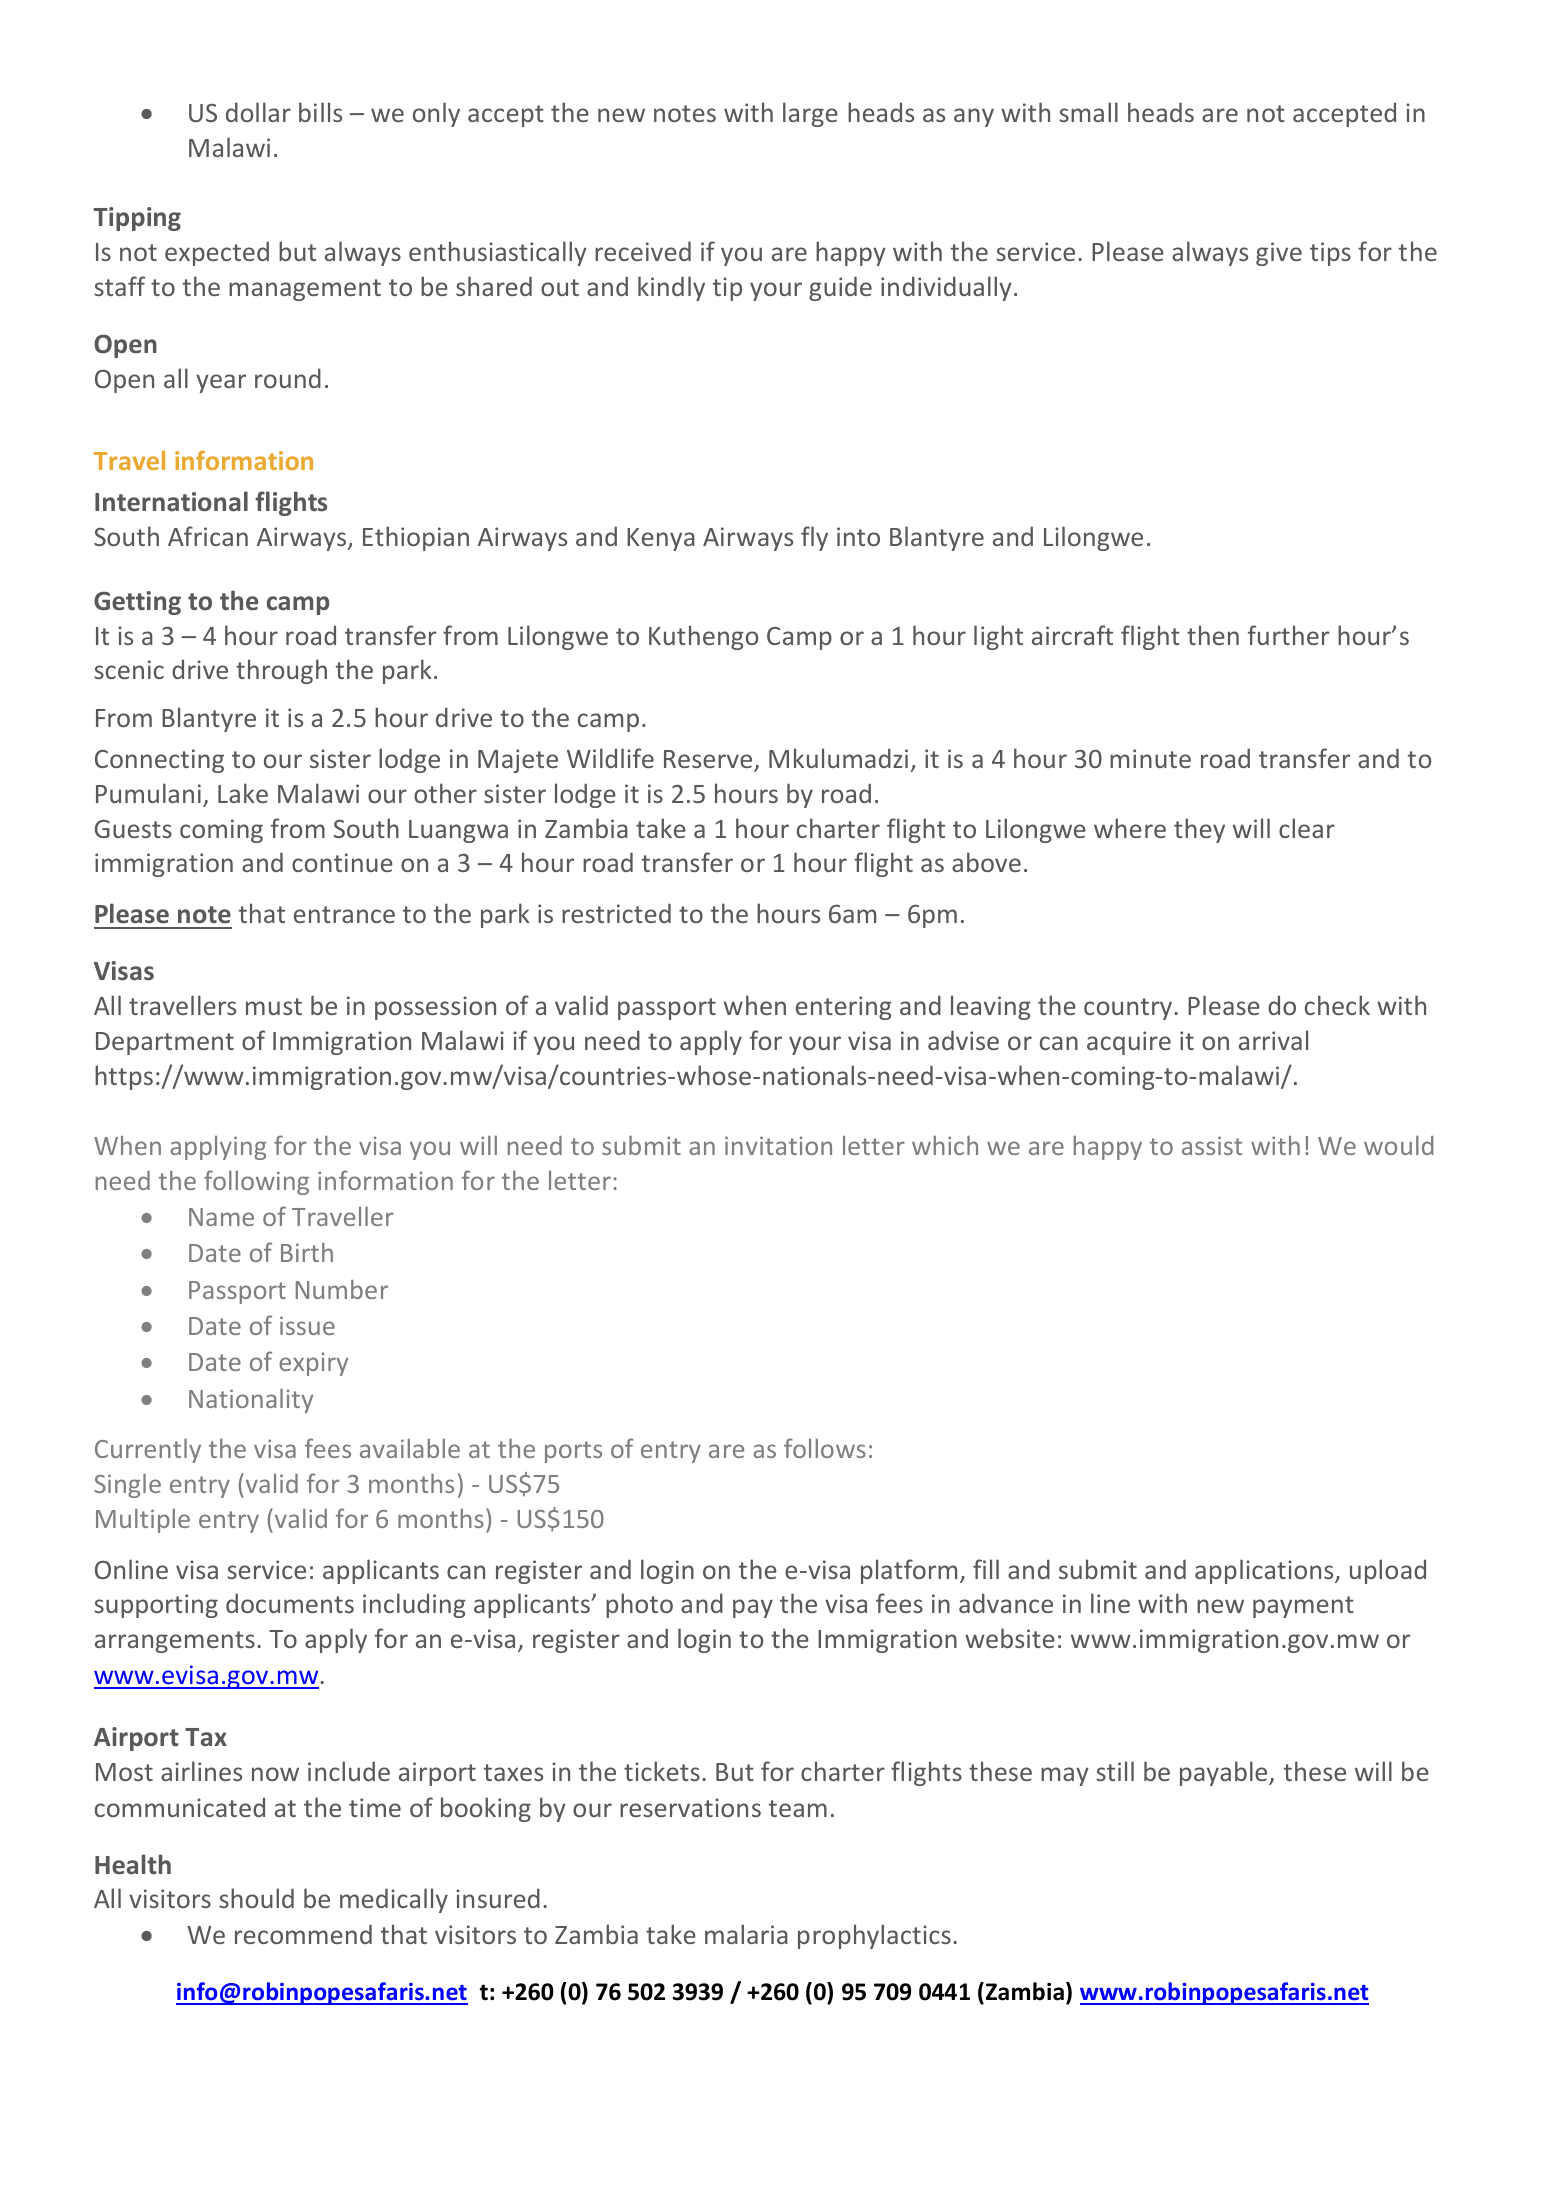 The height and width of the page is (2185, 1545). Describe the element at coordinates (844, 1008) in the page. I see `entering` at that location.
